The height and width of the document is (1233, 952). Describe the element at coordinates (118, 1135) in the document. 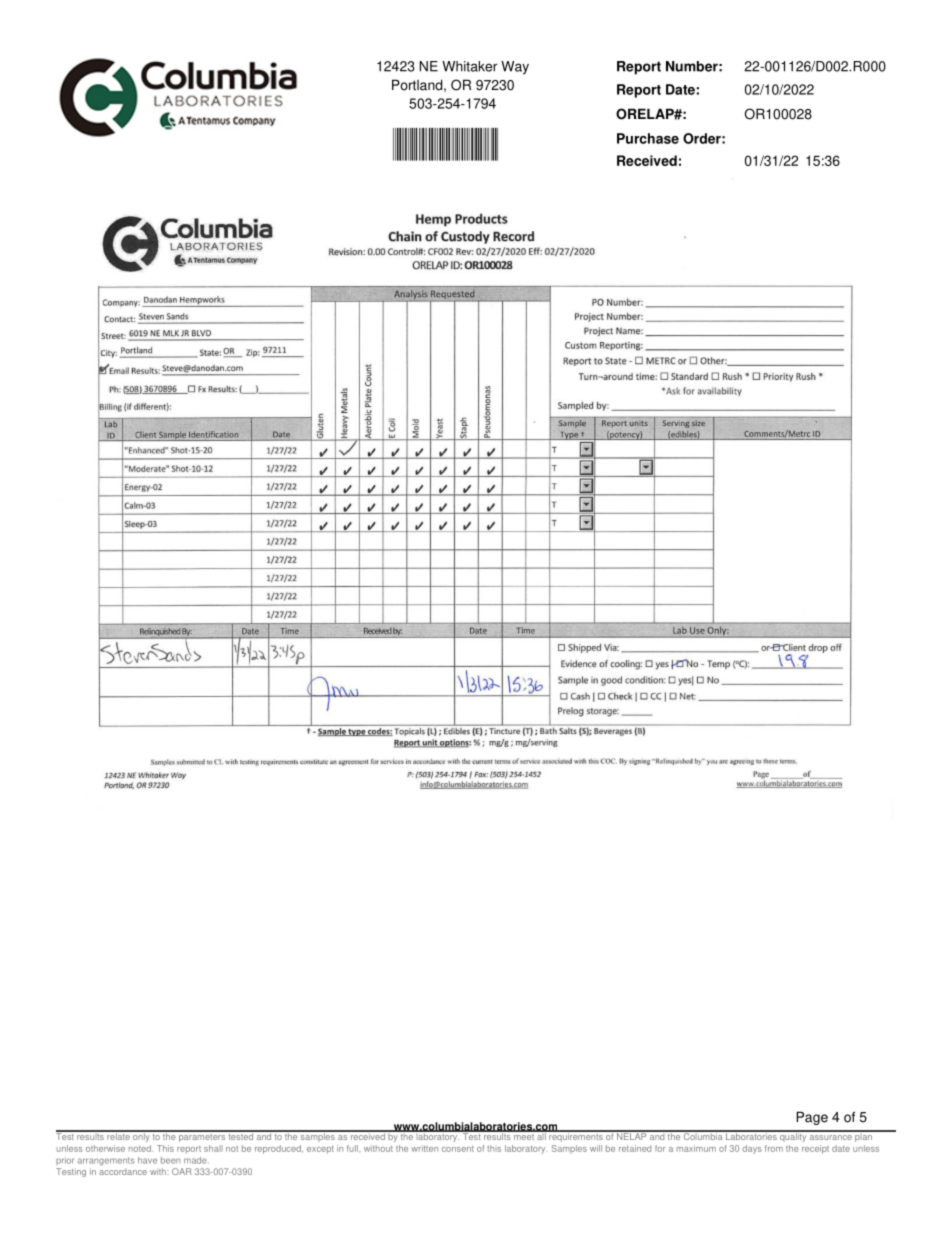

I see `relate` at that location.
